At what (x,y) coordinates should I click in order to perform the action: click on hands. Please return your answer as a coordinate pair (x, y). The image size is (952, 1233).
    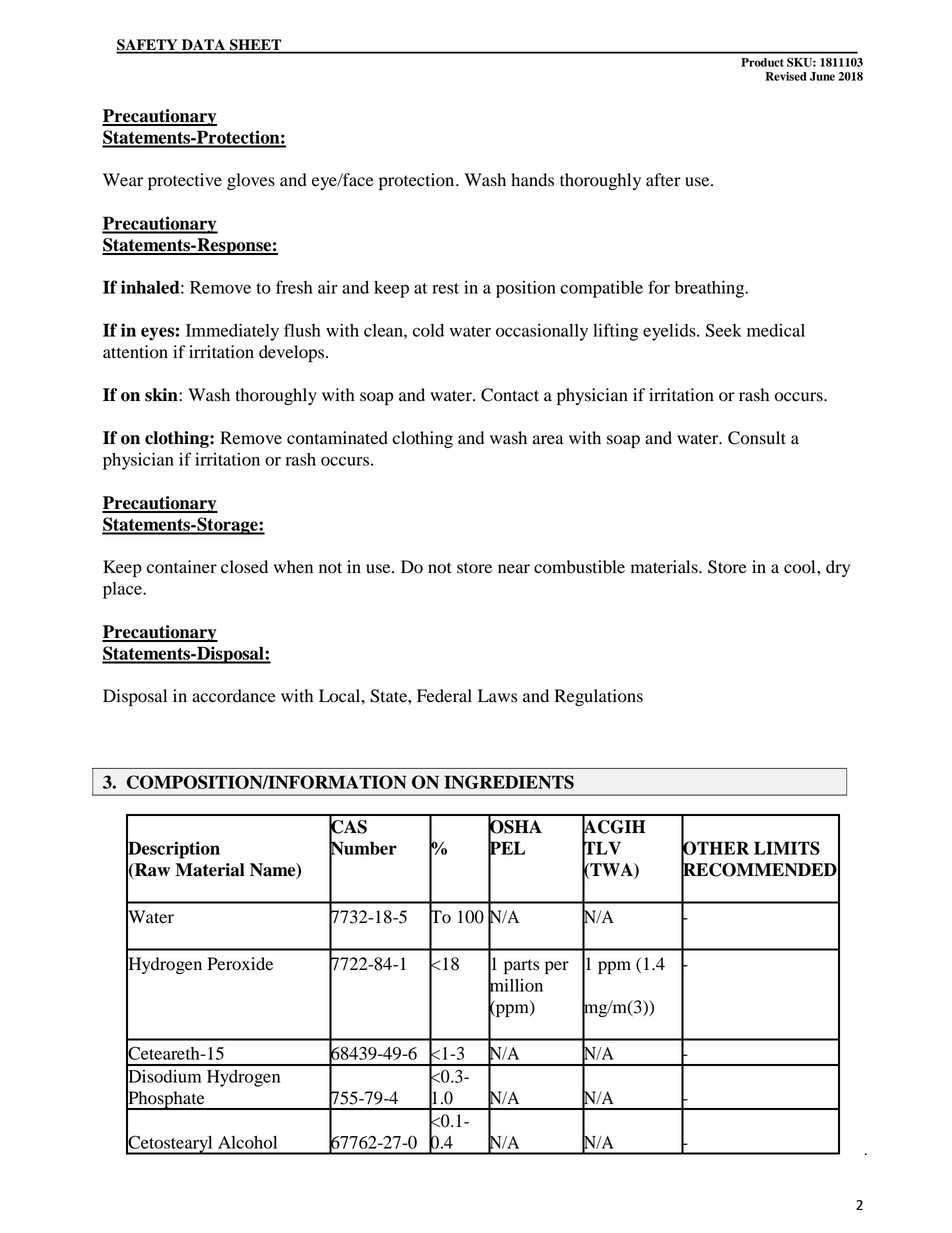
    Looking at the image, I should click on (532, 180).
